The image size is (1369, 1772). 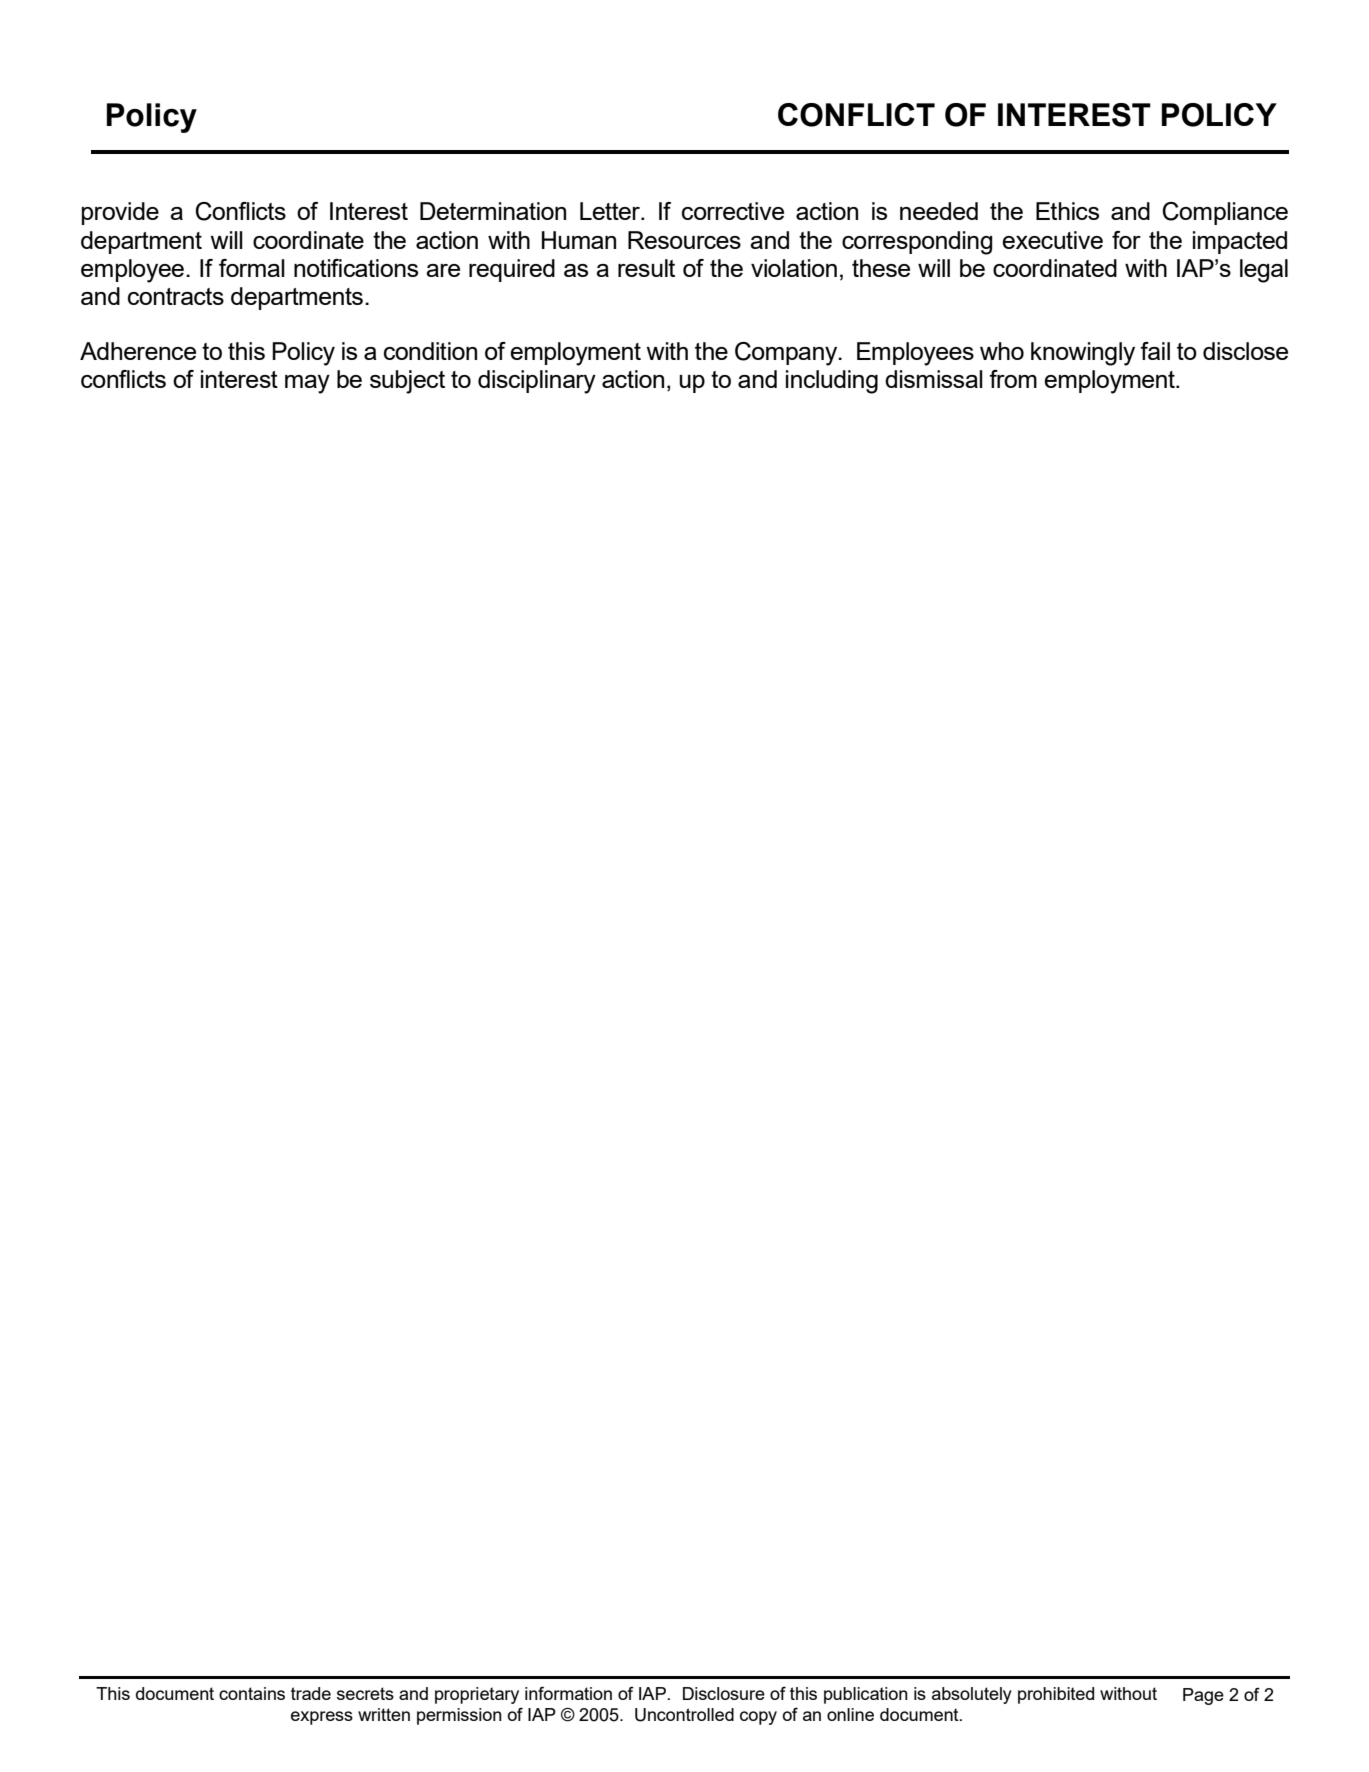 I want to click on contains, so click(x=252, y=1693).
